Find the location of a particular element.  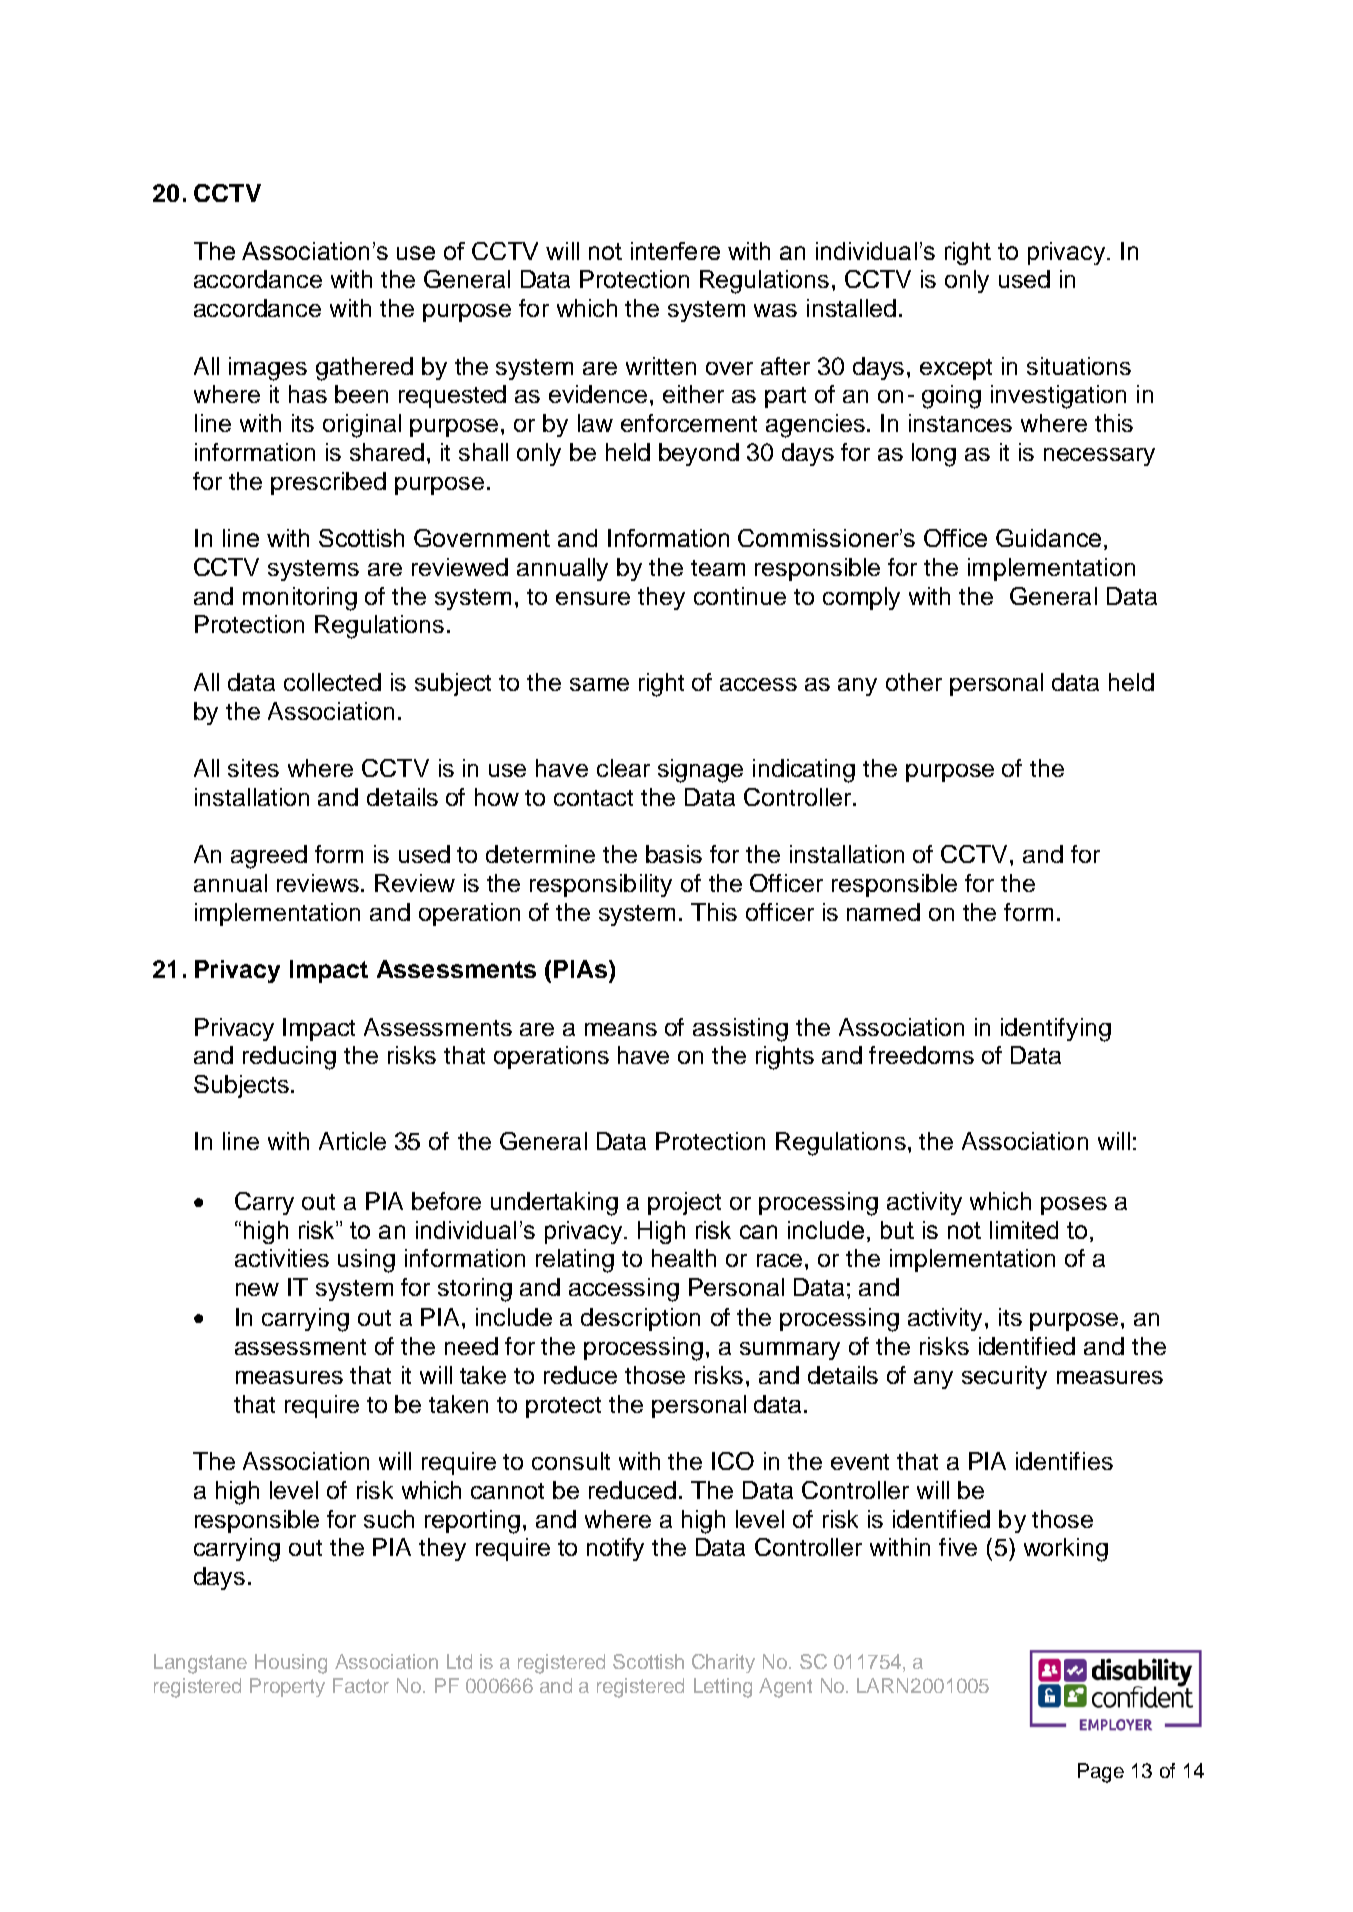

gathered is located at coordinates (364, 369).
